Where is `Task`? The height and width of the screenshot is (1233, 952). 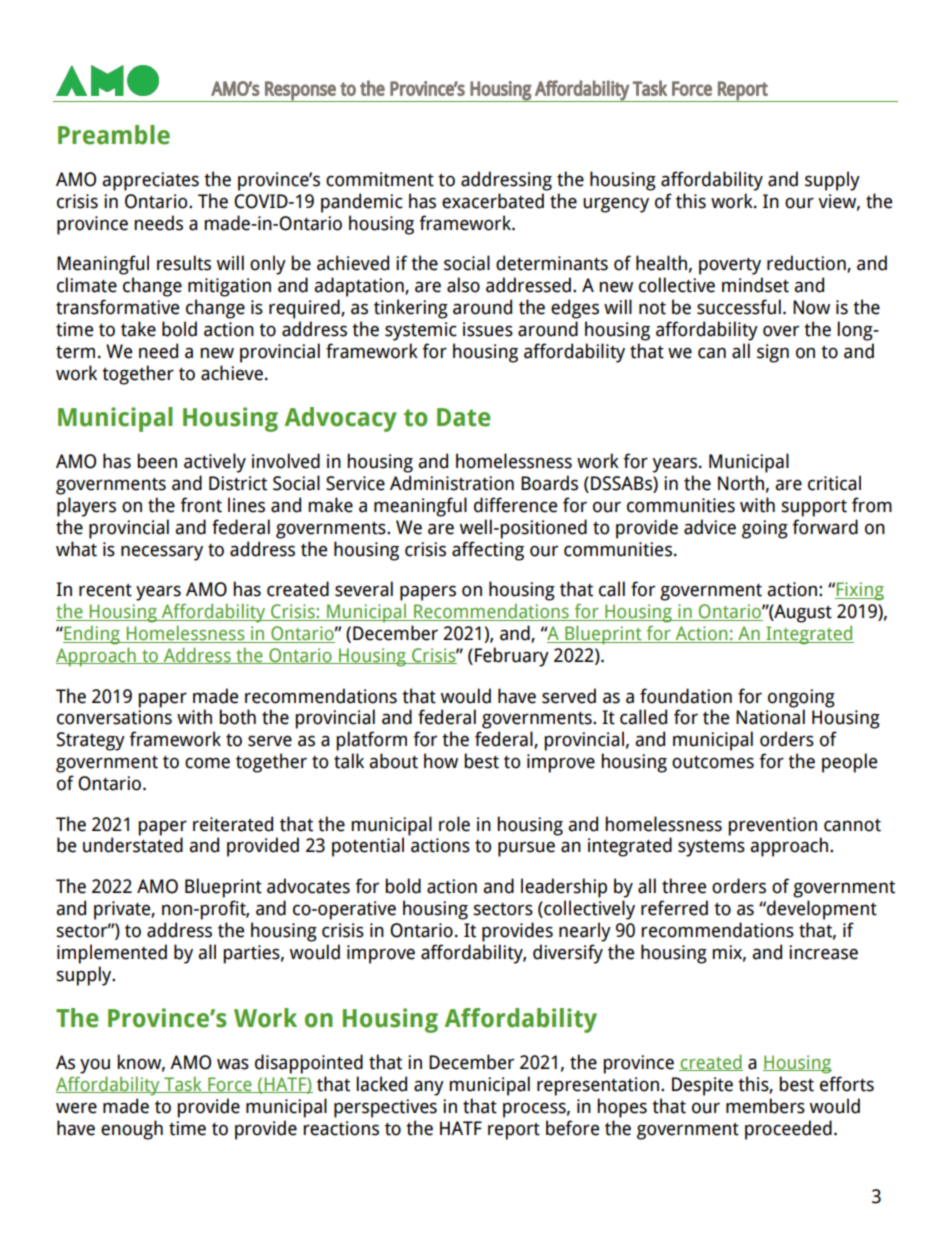
Task is located at coordinates (183, 1084).
